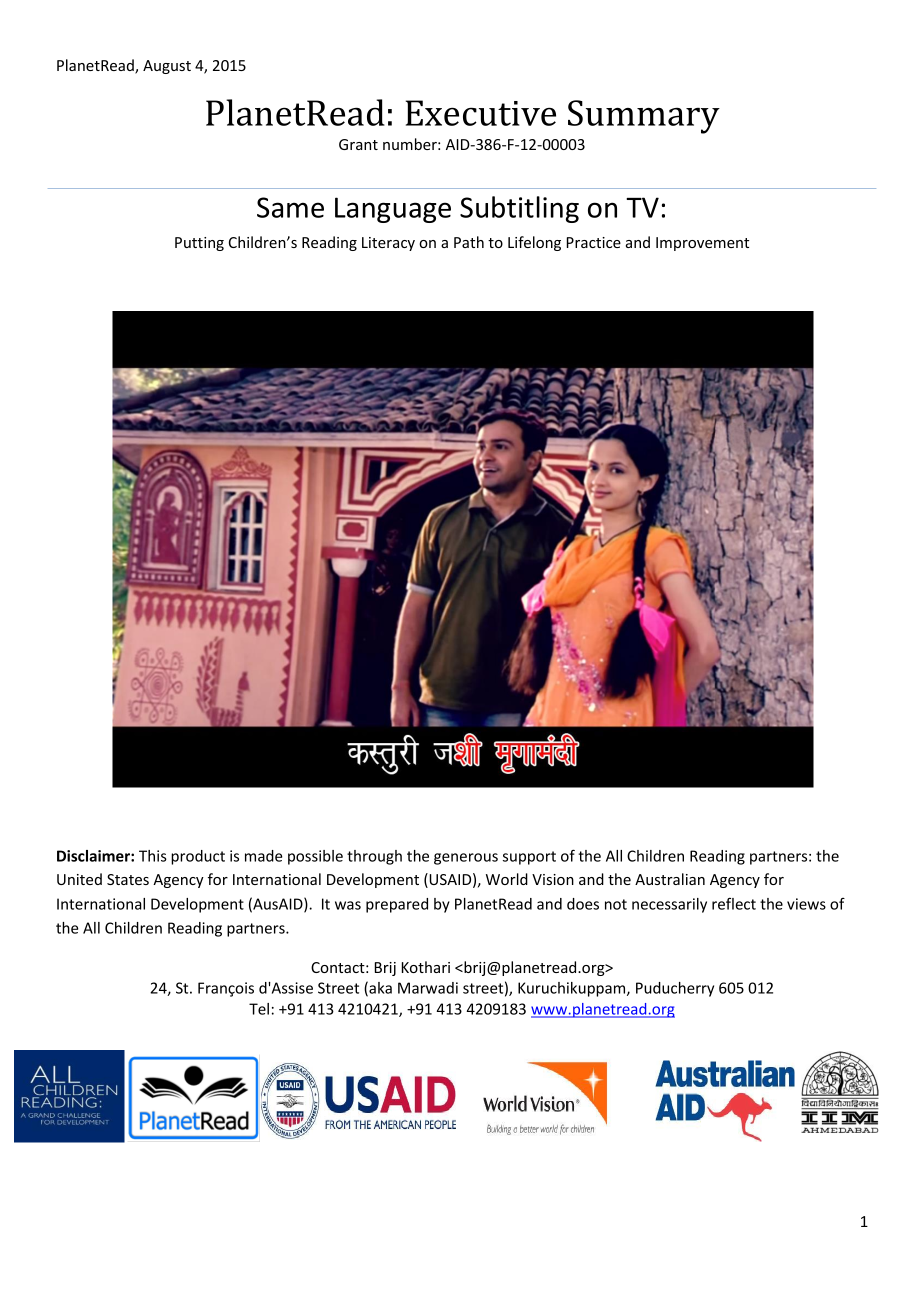  I want to click on August, so click(167, 67).
